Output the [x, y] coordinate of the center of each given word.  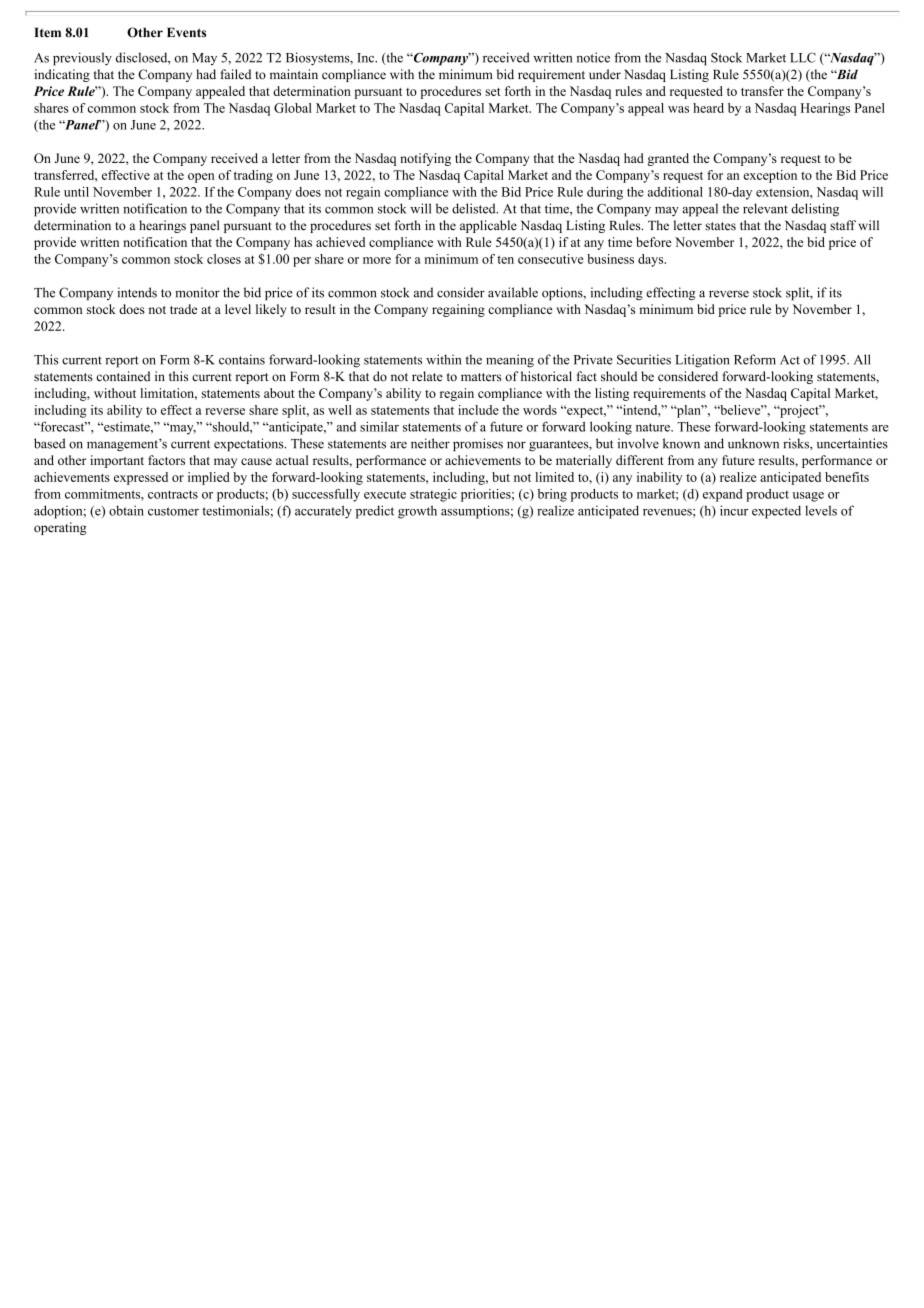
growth [417, 512]
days [652, 260]
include [478, 410]
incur [734, 510]
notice [593, 57]
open [201, 178]
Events [186, 32]
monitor [197, 292]
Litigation [702, 361]
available [513, 292]
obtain [126, 510]
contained [123, 376]
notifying [425, 159]
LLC [803, 58]
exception [770, 176]
